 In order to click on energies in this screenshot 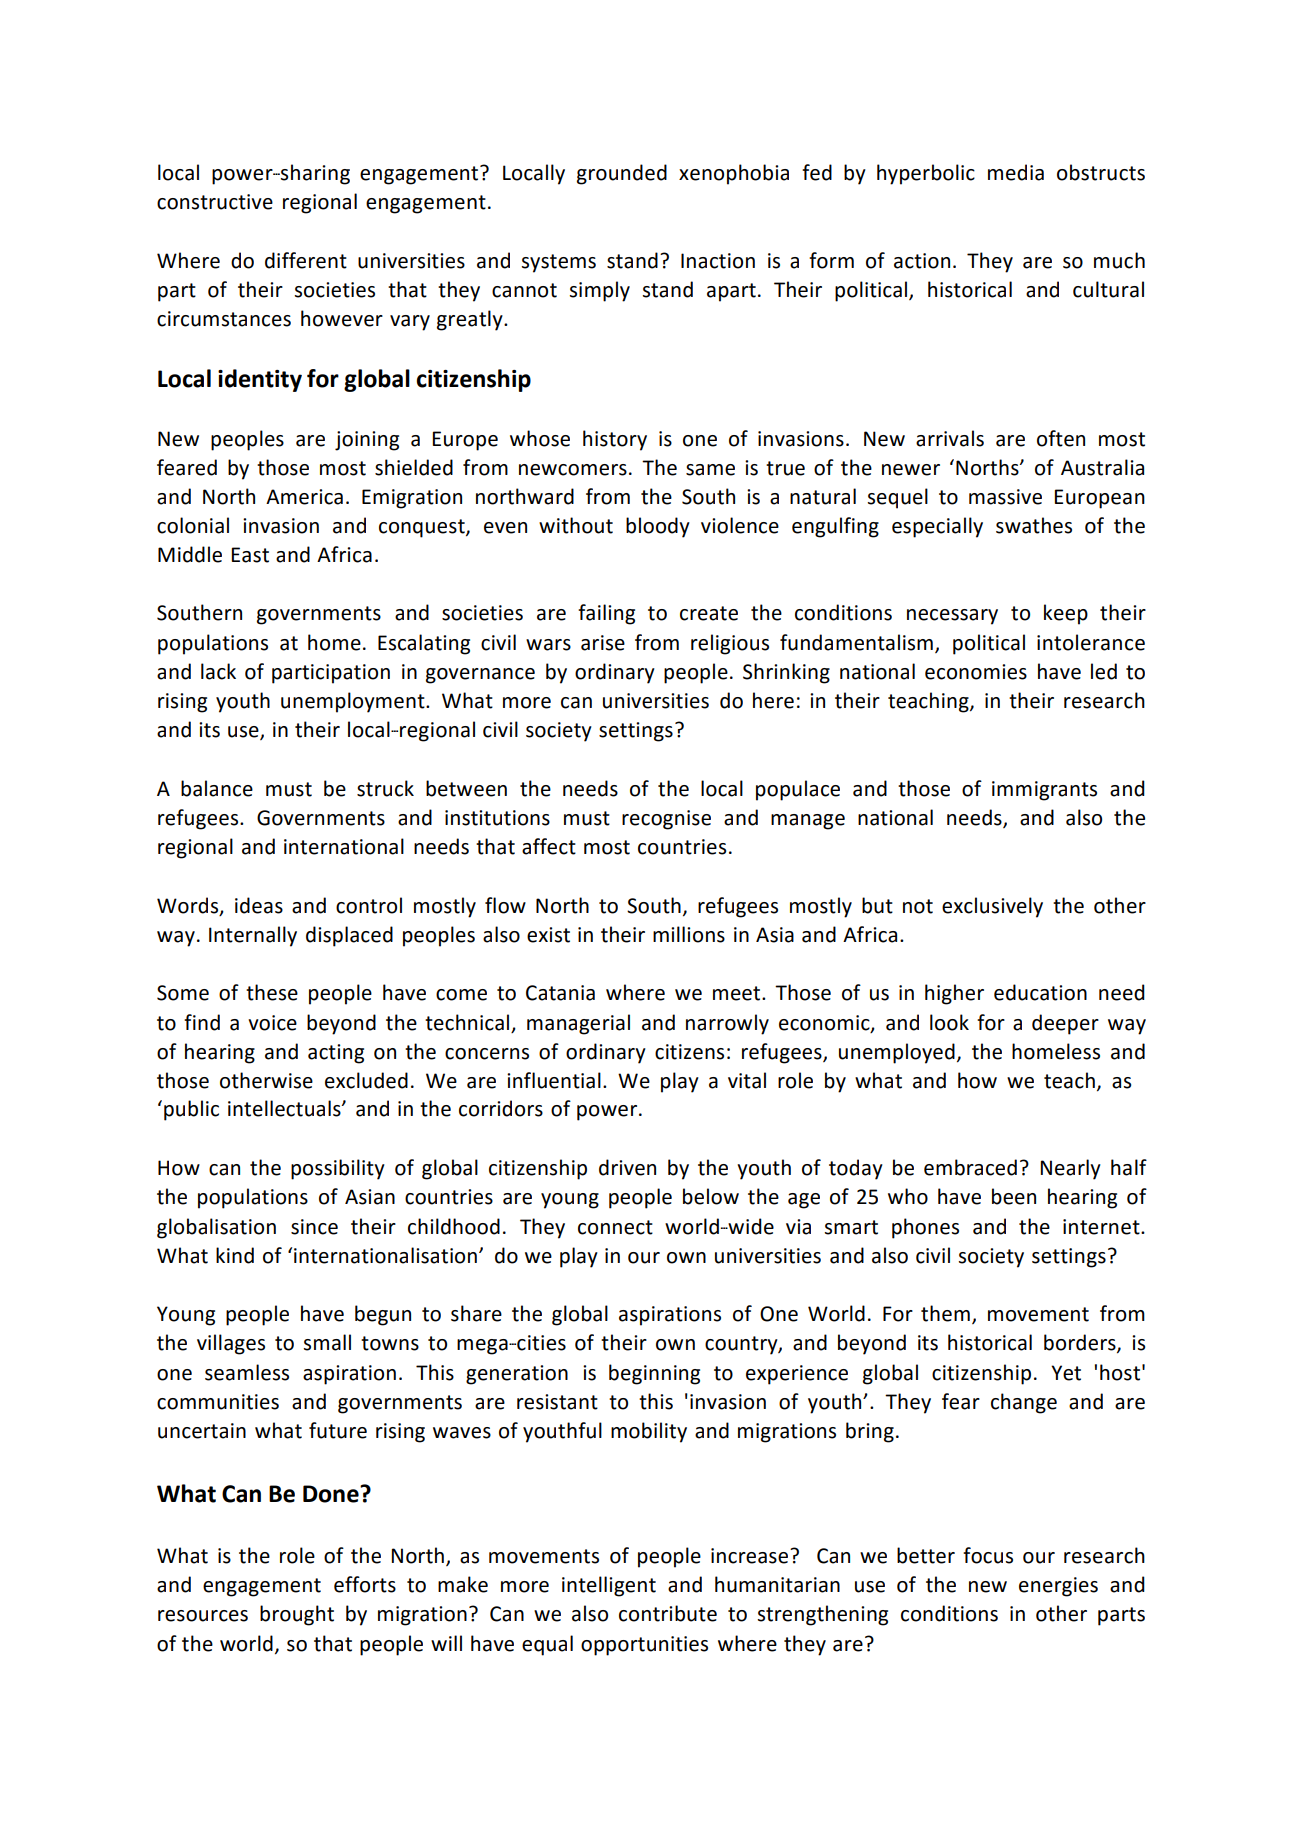, I will do `click(1058, 1587)`.
